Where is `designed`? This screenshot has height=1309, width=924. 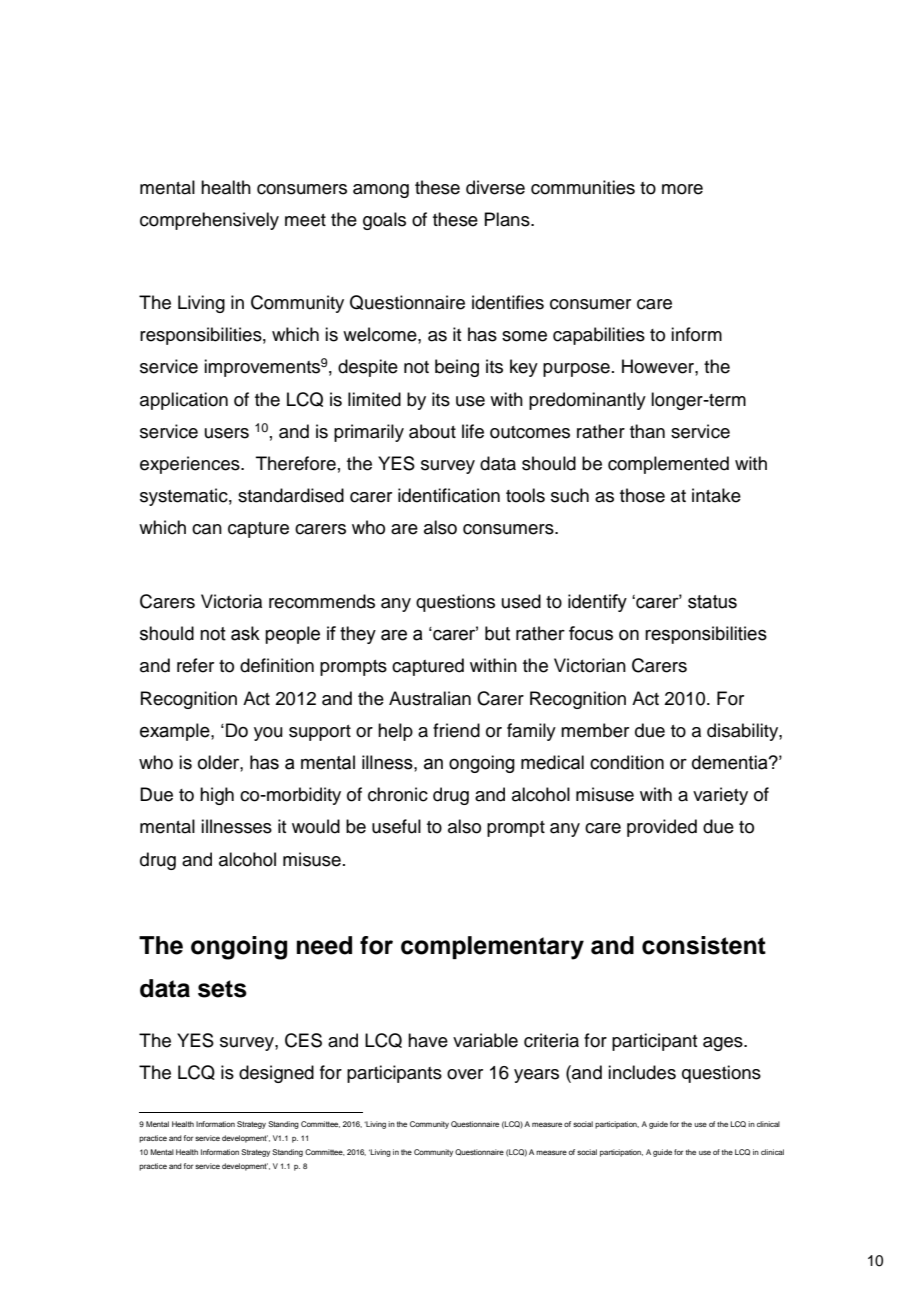 designed is located at coordinates (276, 1074).
